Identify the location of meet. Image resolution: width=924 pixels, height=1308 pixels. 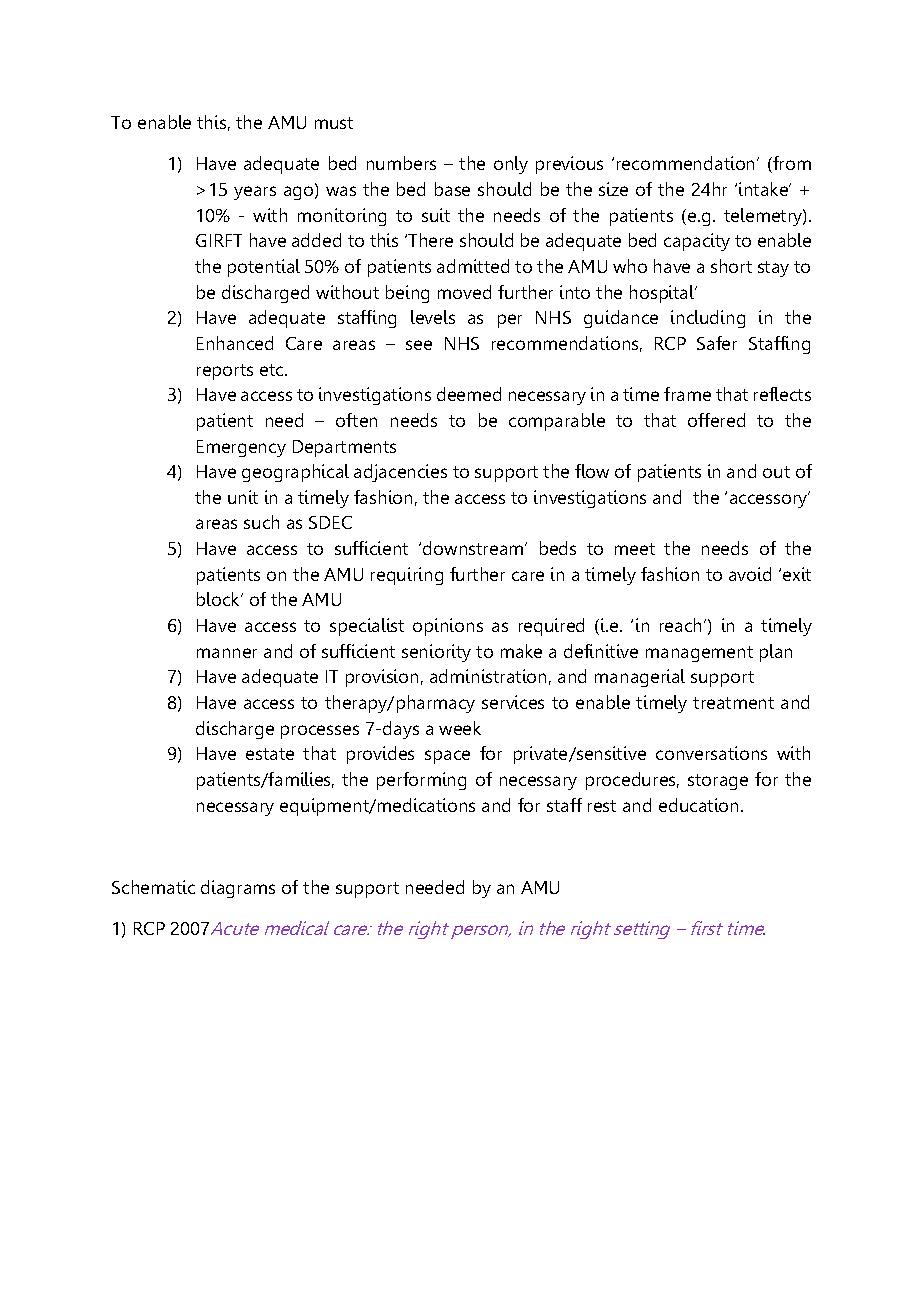
(635, 549).
